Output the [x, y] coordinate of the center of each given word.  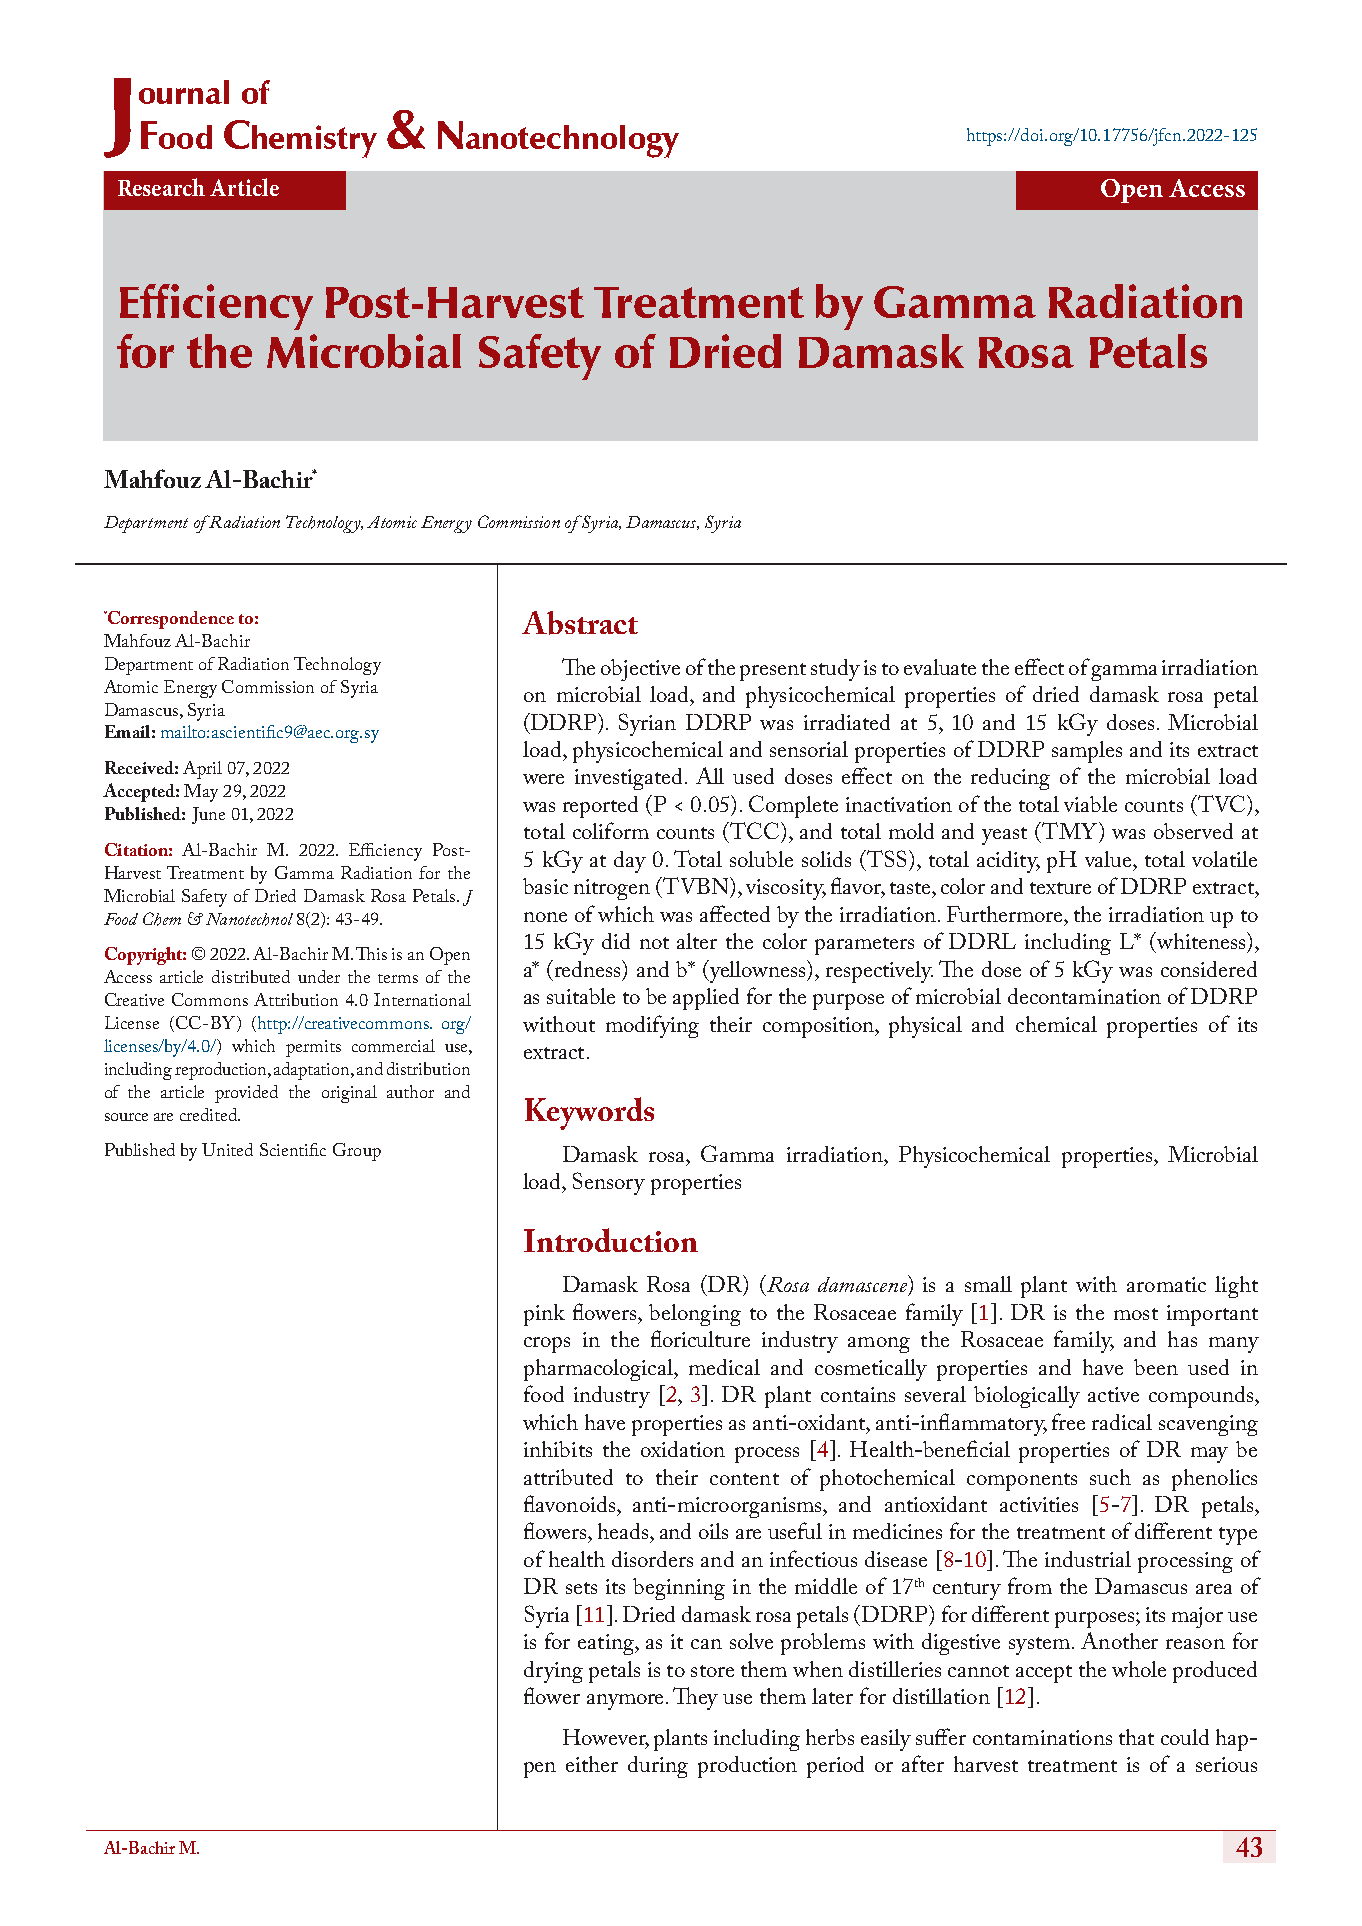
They [695, 1698]
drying [553, 1672]
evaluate [940, 667]
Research [161, 187]
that [1136, 1737]
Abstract [580, 623]
